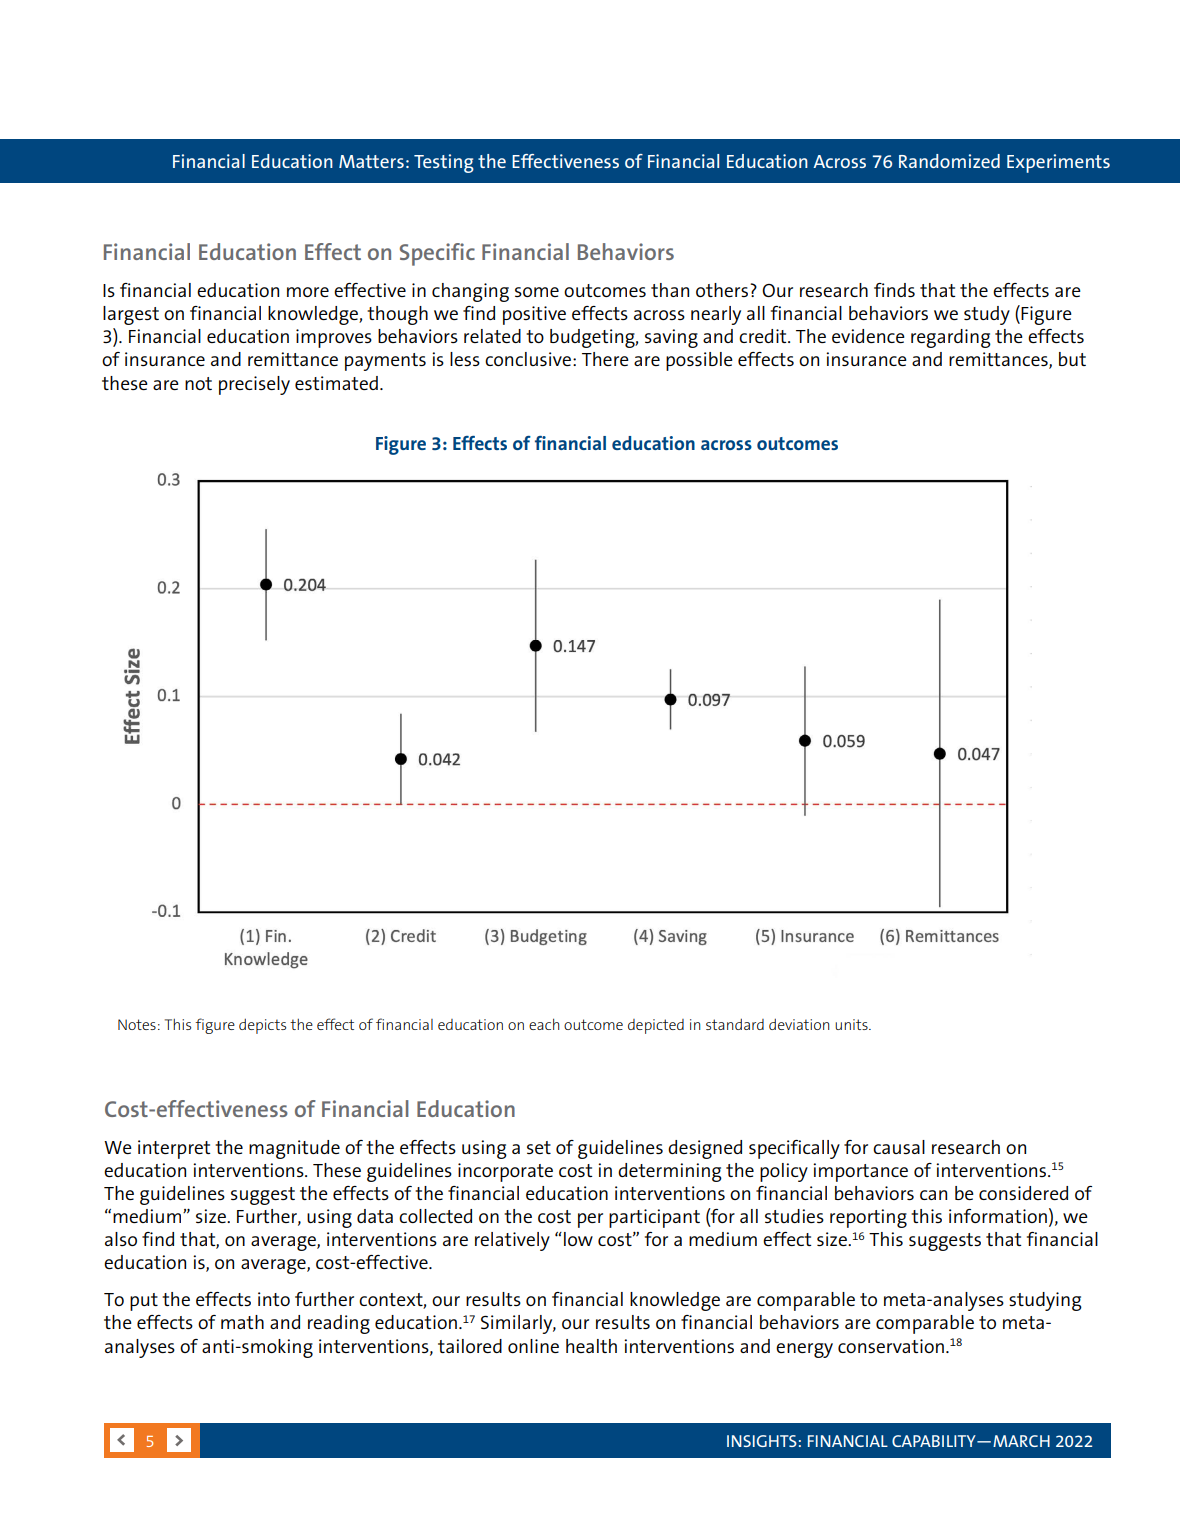  I want to click on Randomized, so click(949, 161).
